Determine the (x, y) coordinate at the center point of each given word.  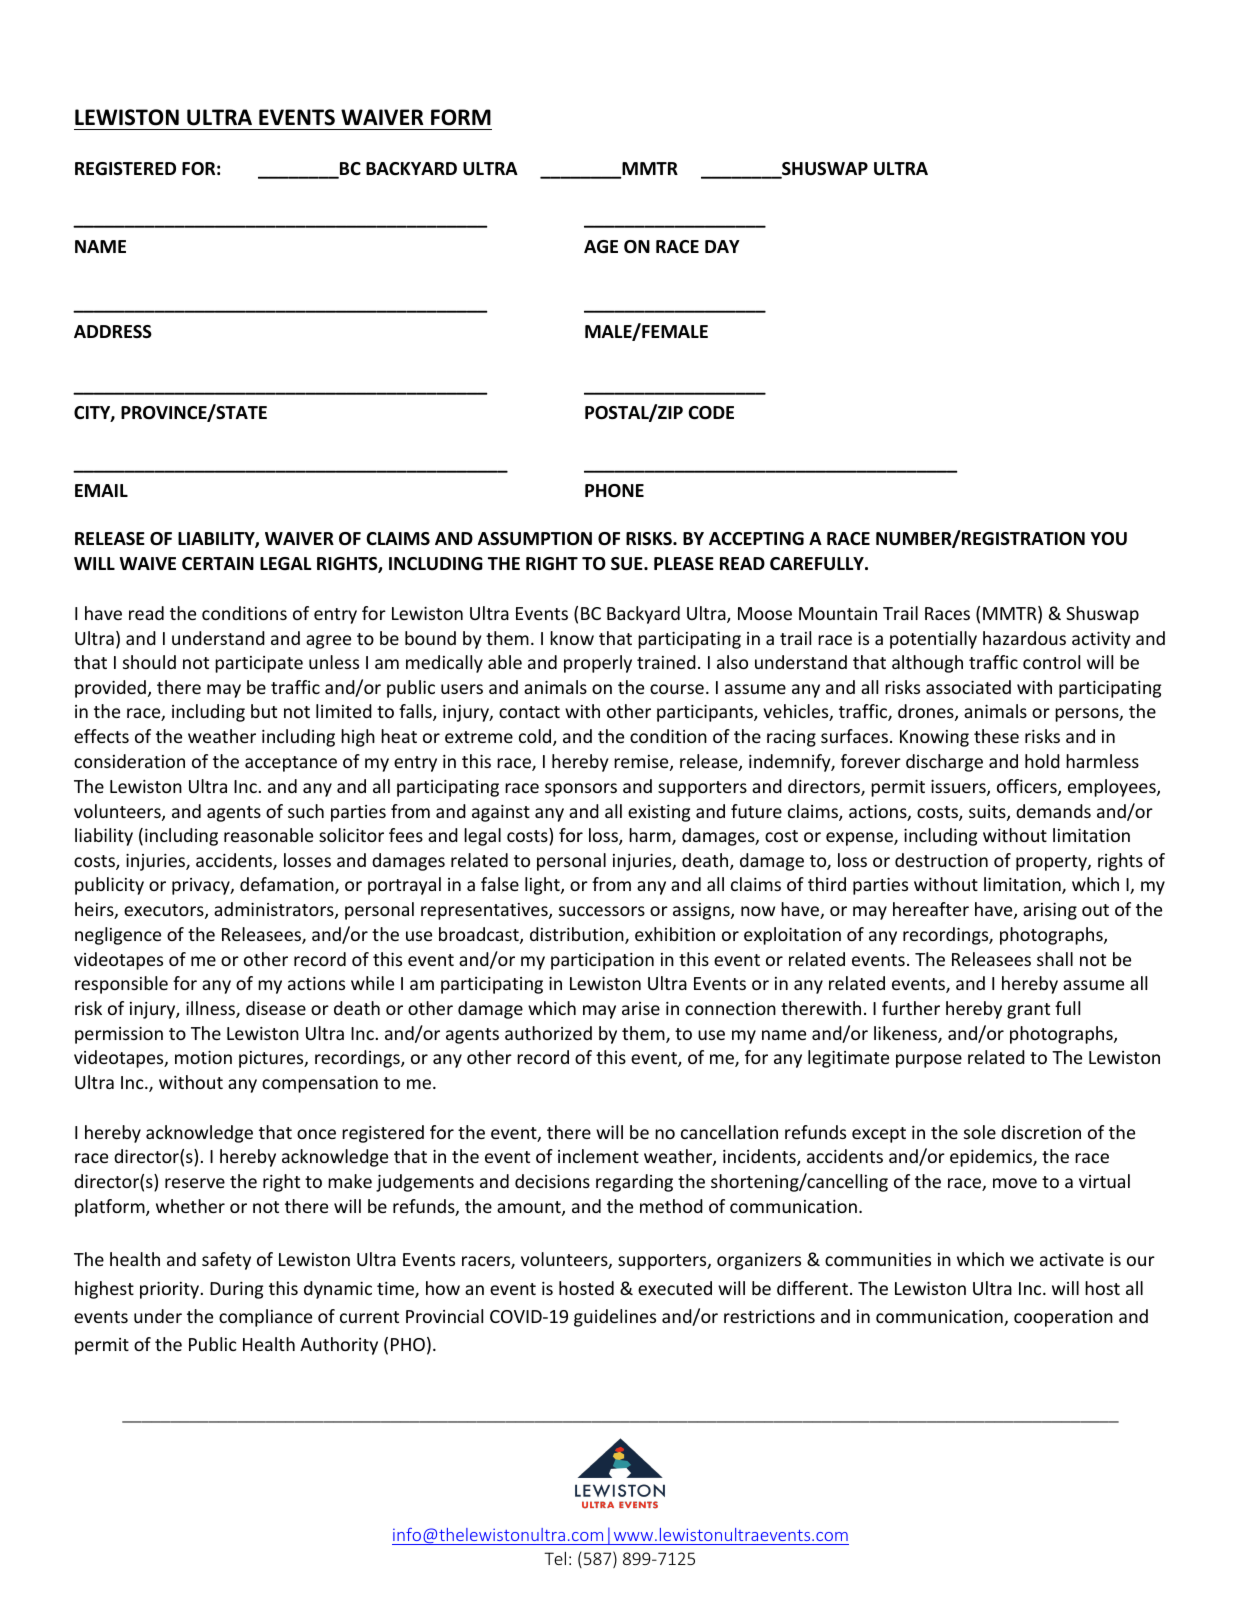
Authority (339, 1346)
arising (1050, 911)
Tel (555, 1558)
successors (602, 911)
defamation (288, 885)
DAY (722, 246)
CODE (711, 413)
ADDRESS (113, 332)
